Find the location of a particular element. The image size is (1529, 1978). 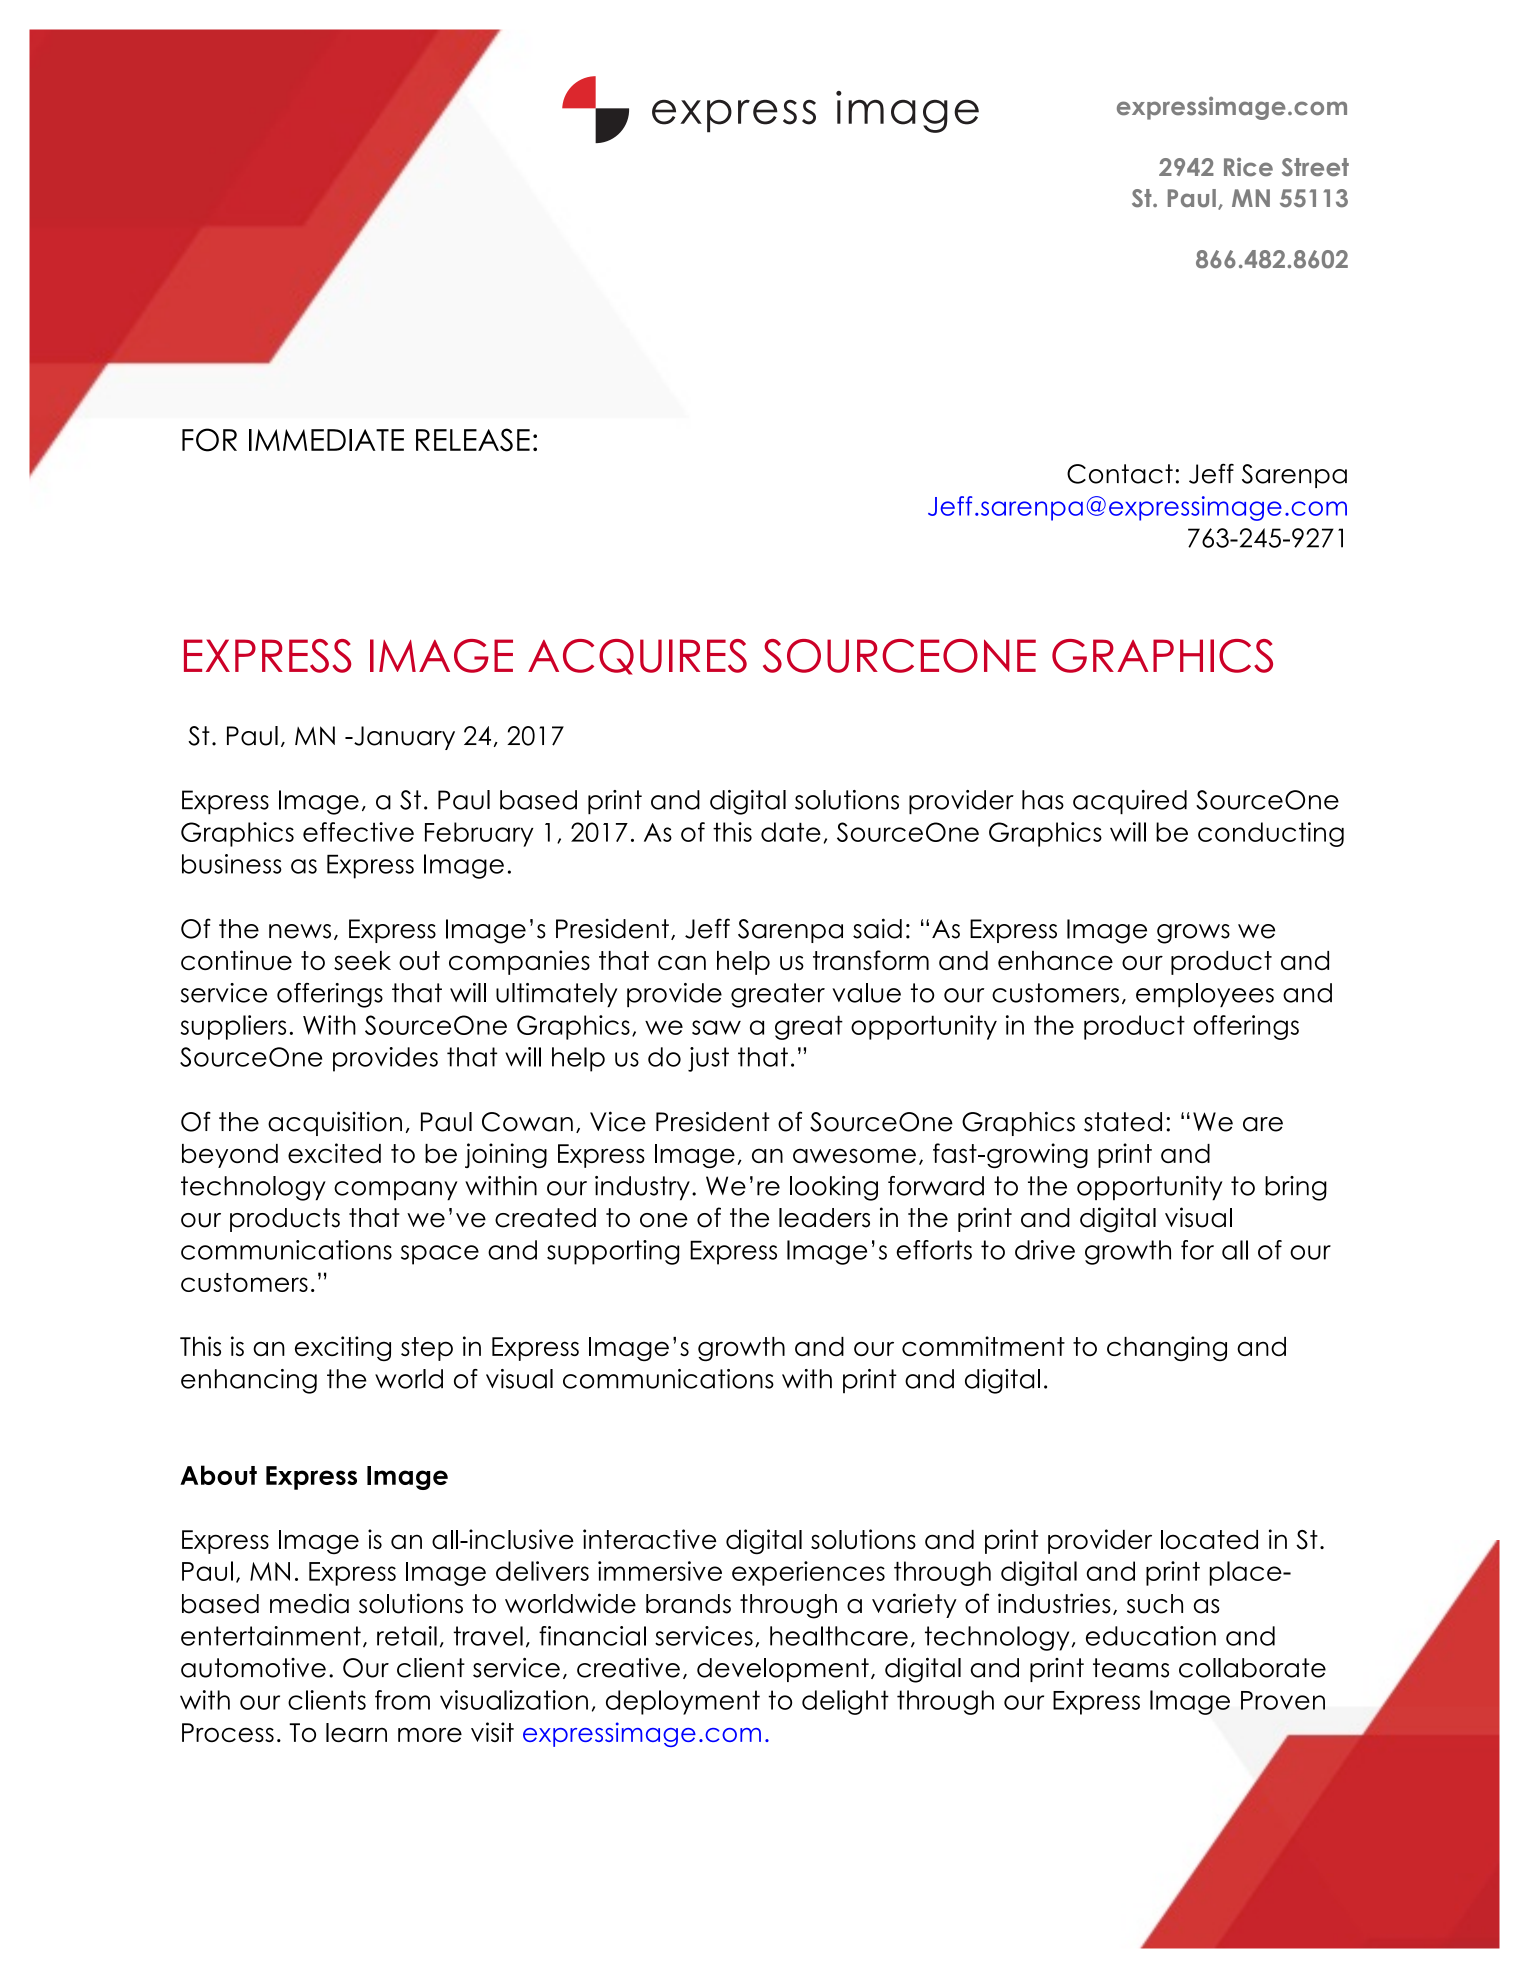

can is located at coordinates (682, 962).
